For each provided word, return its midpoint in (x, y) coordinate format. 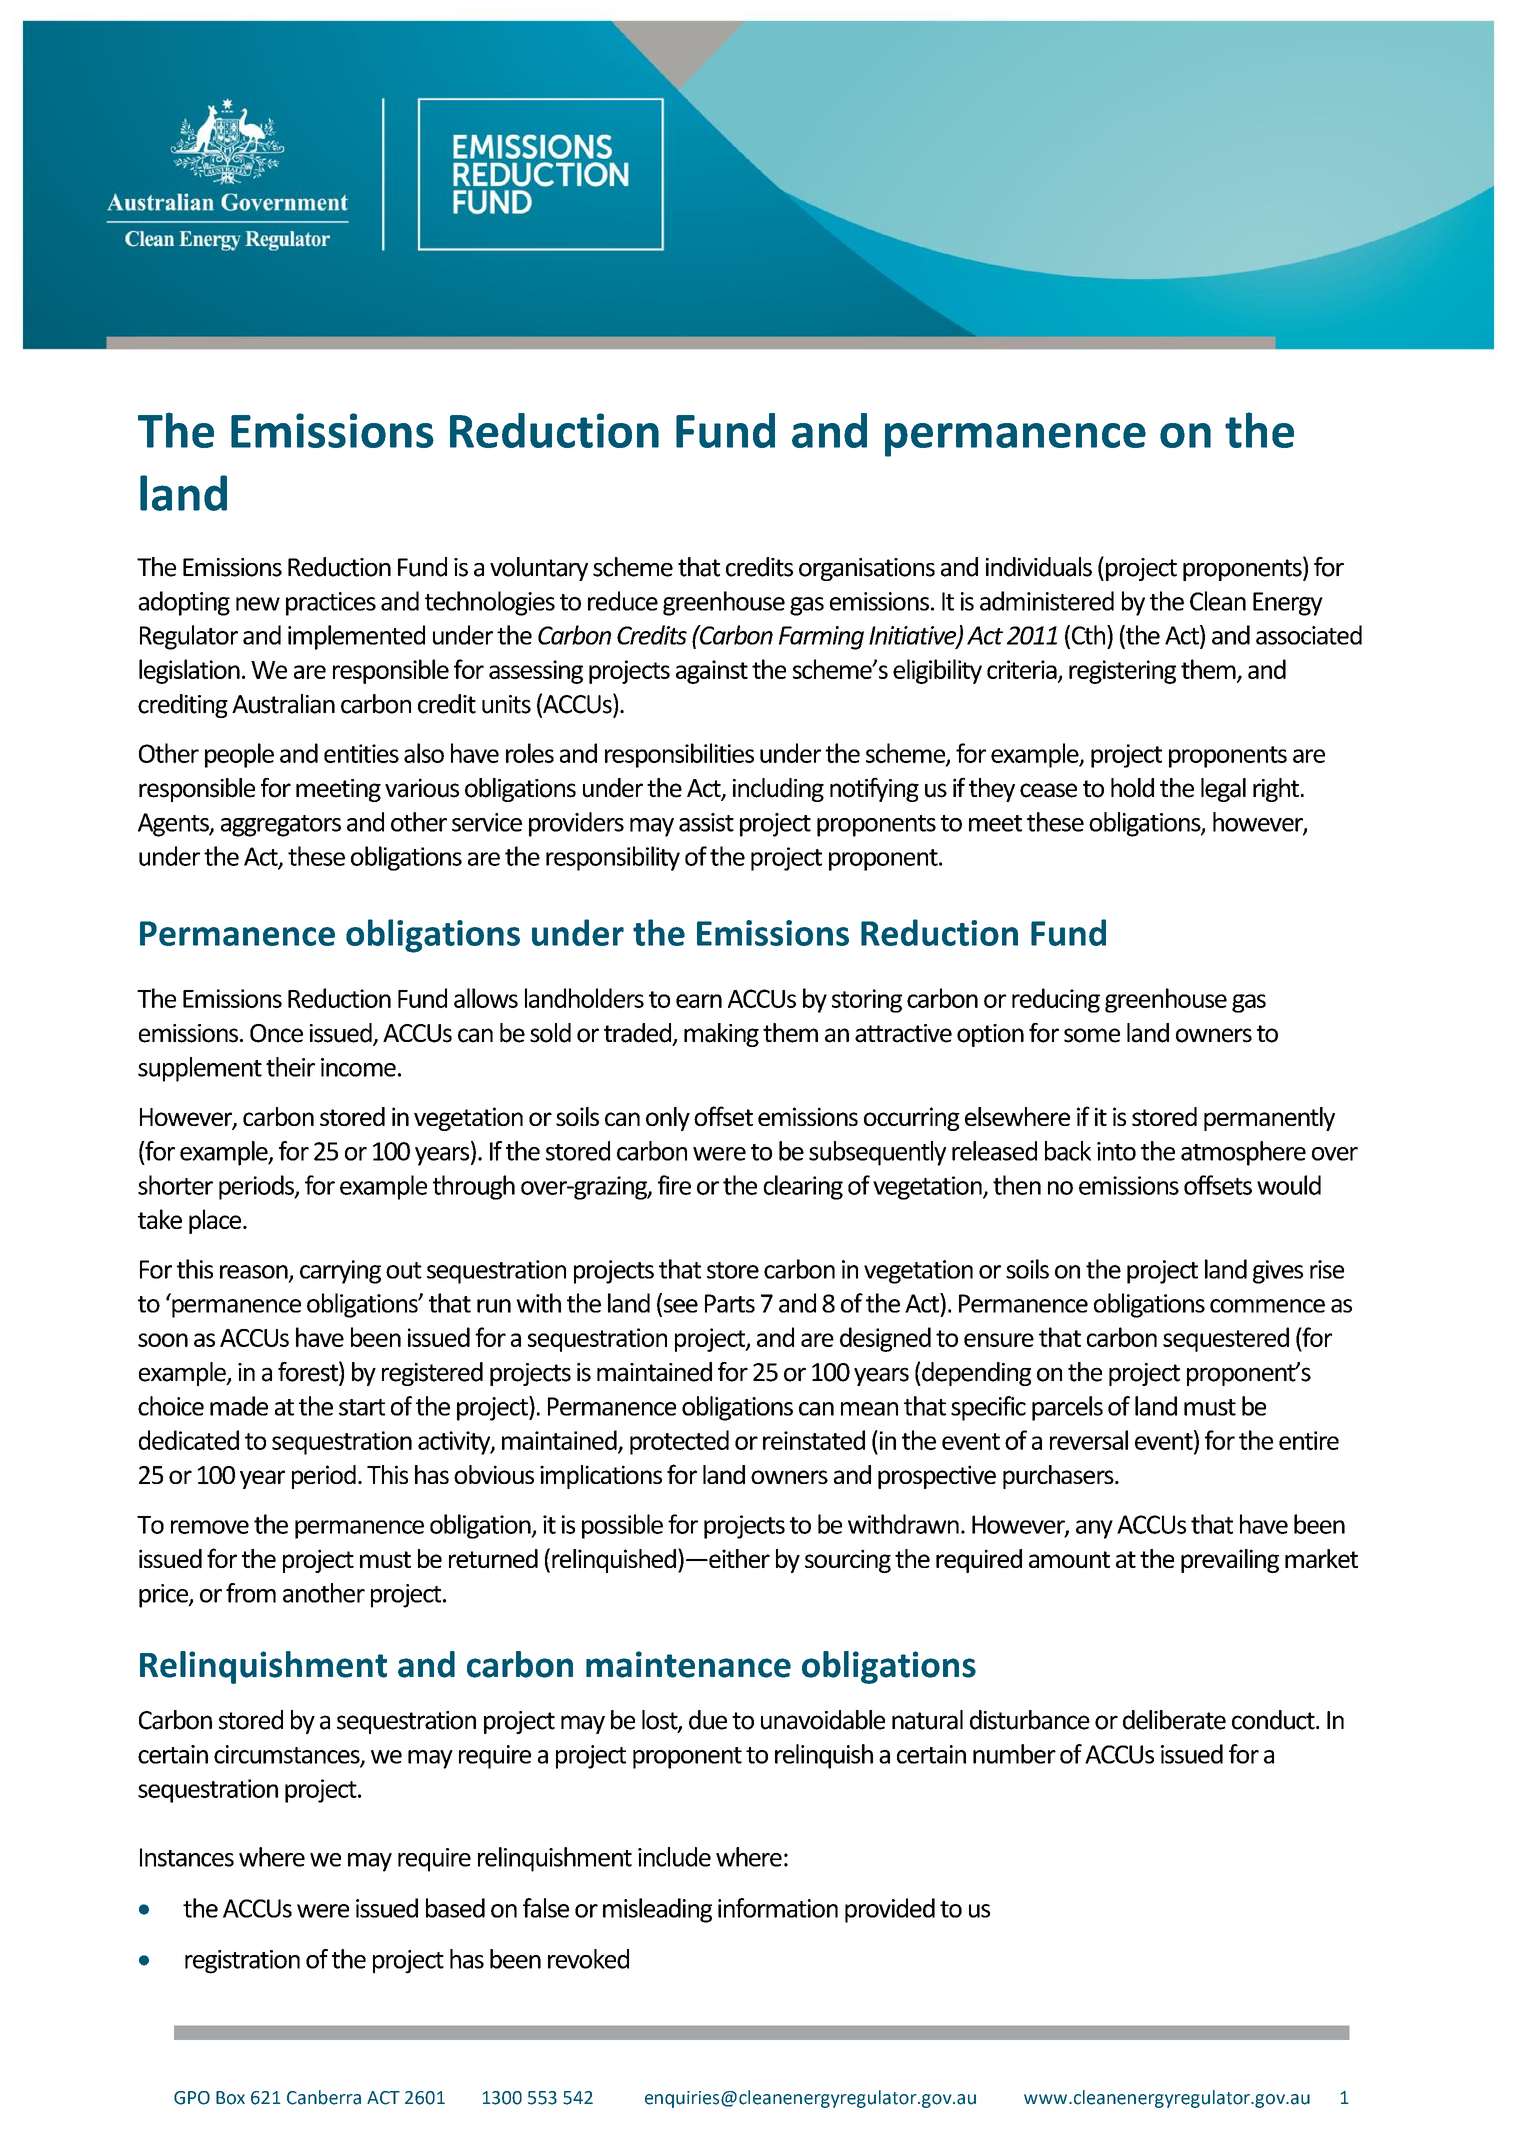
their (290, 1067)
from (251, 1593)
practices (331, 604)
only (668, 1119)
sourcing (848, 1561)
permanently (1269, 1119)
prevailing (1230, 1561)
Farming (821, 638)
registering (1122, 672)
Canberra (324, 2097)
